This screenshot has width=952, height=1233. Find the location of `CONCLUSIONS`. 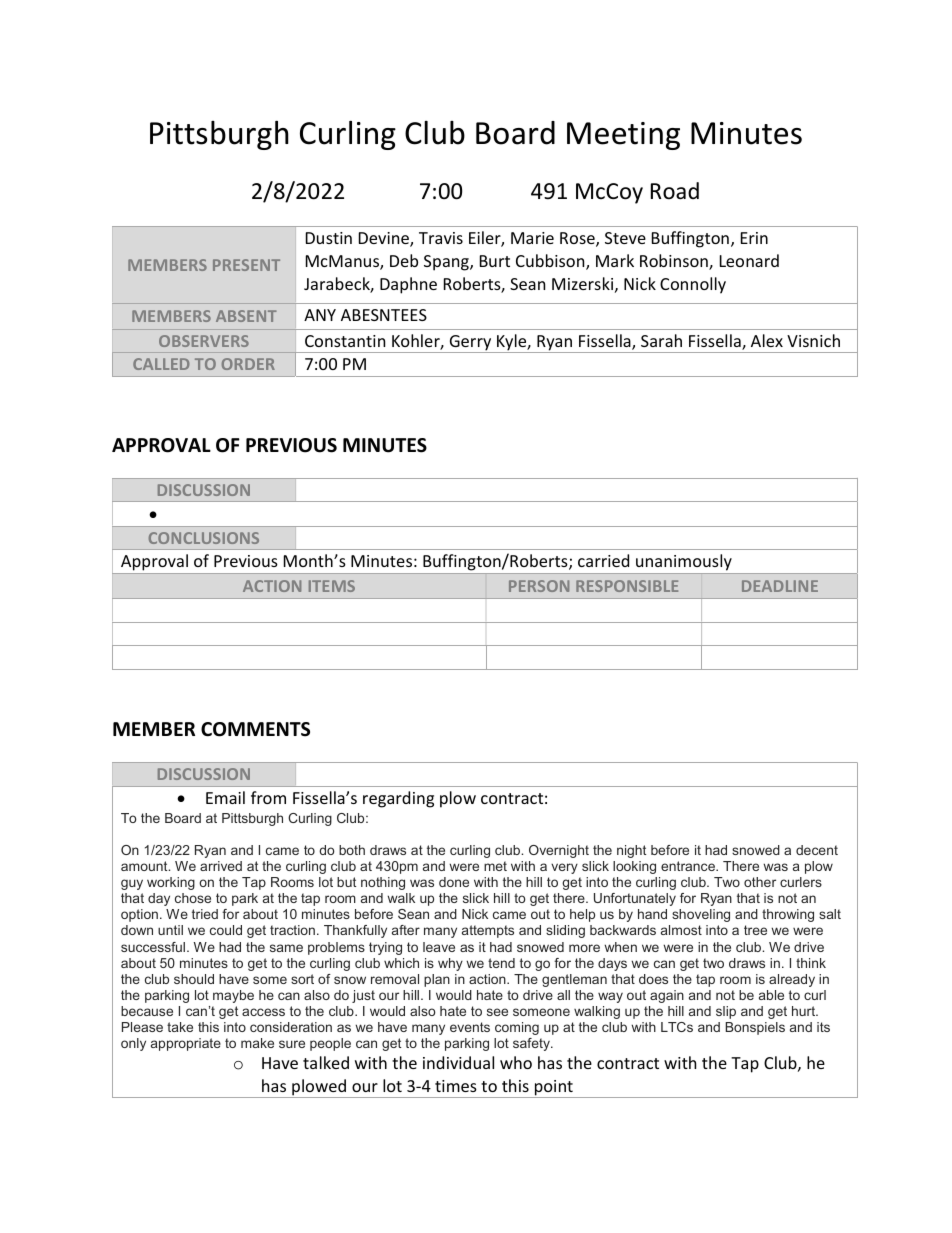

CONCLUSIONS is located at coordinates (204, 538).
